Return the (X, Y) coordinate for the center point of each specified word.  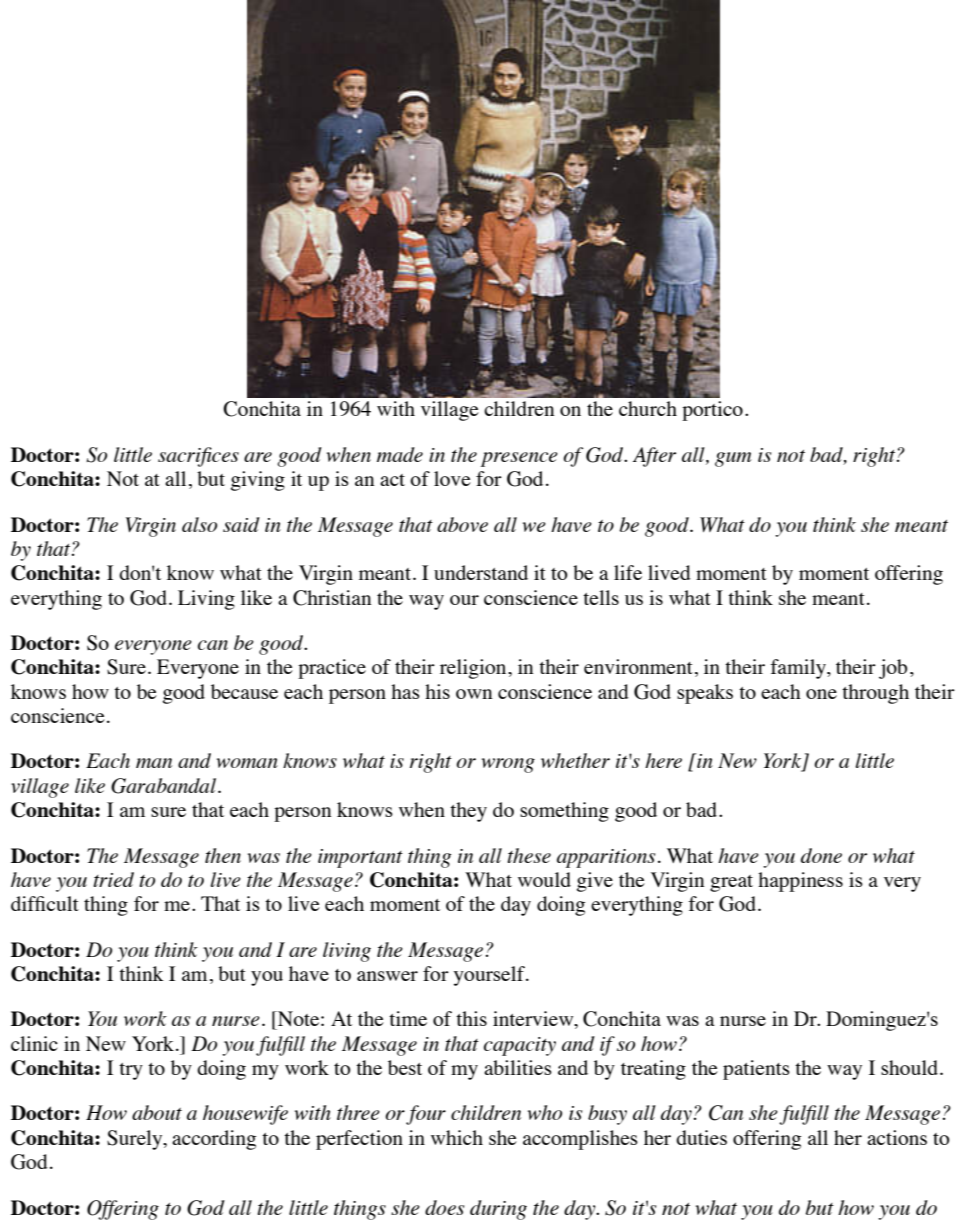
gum (733, 459)
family (799, 669)
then (223, 855)
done (821, 855)
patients (756, 1070)
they (468, 812)
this (471, 1018)
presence (519, 459)
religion (474, 669)
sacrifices (198, 457)
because (244, 691)
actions (897, 1137)
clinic (34, 1043)
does (444, 1207)
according (214, 1140)
